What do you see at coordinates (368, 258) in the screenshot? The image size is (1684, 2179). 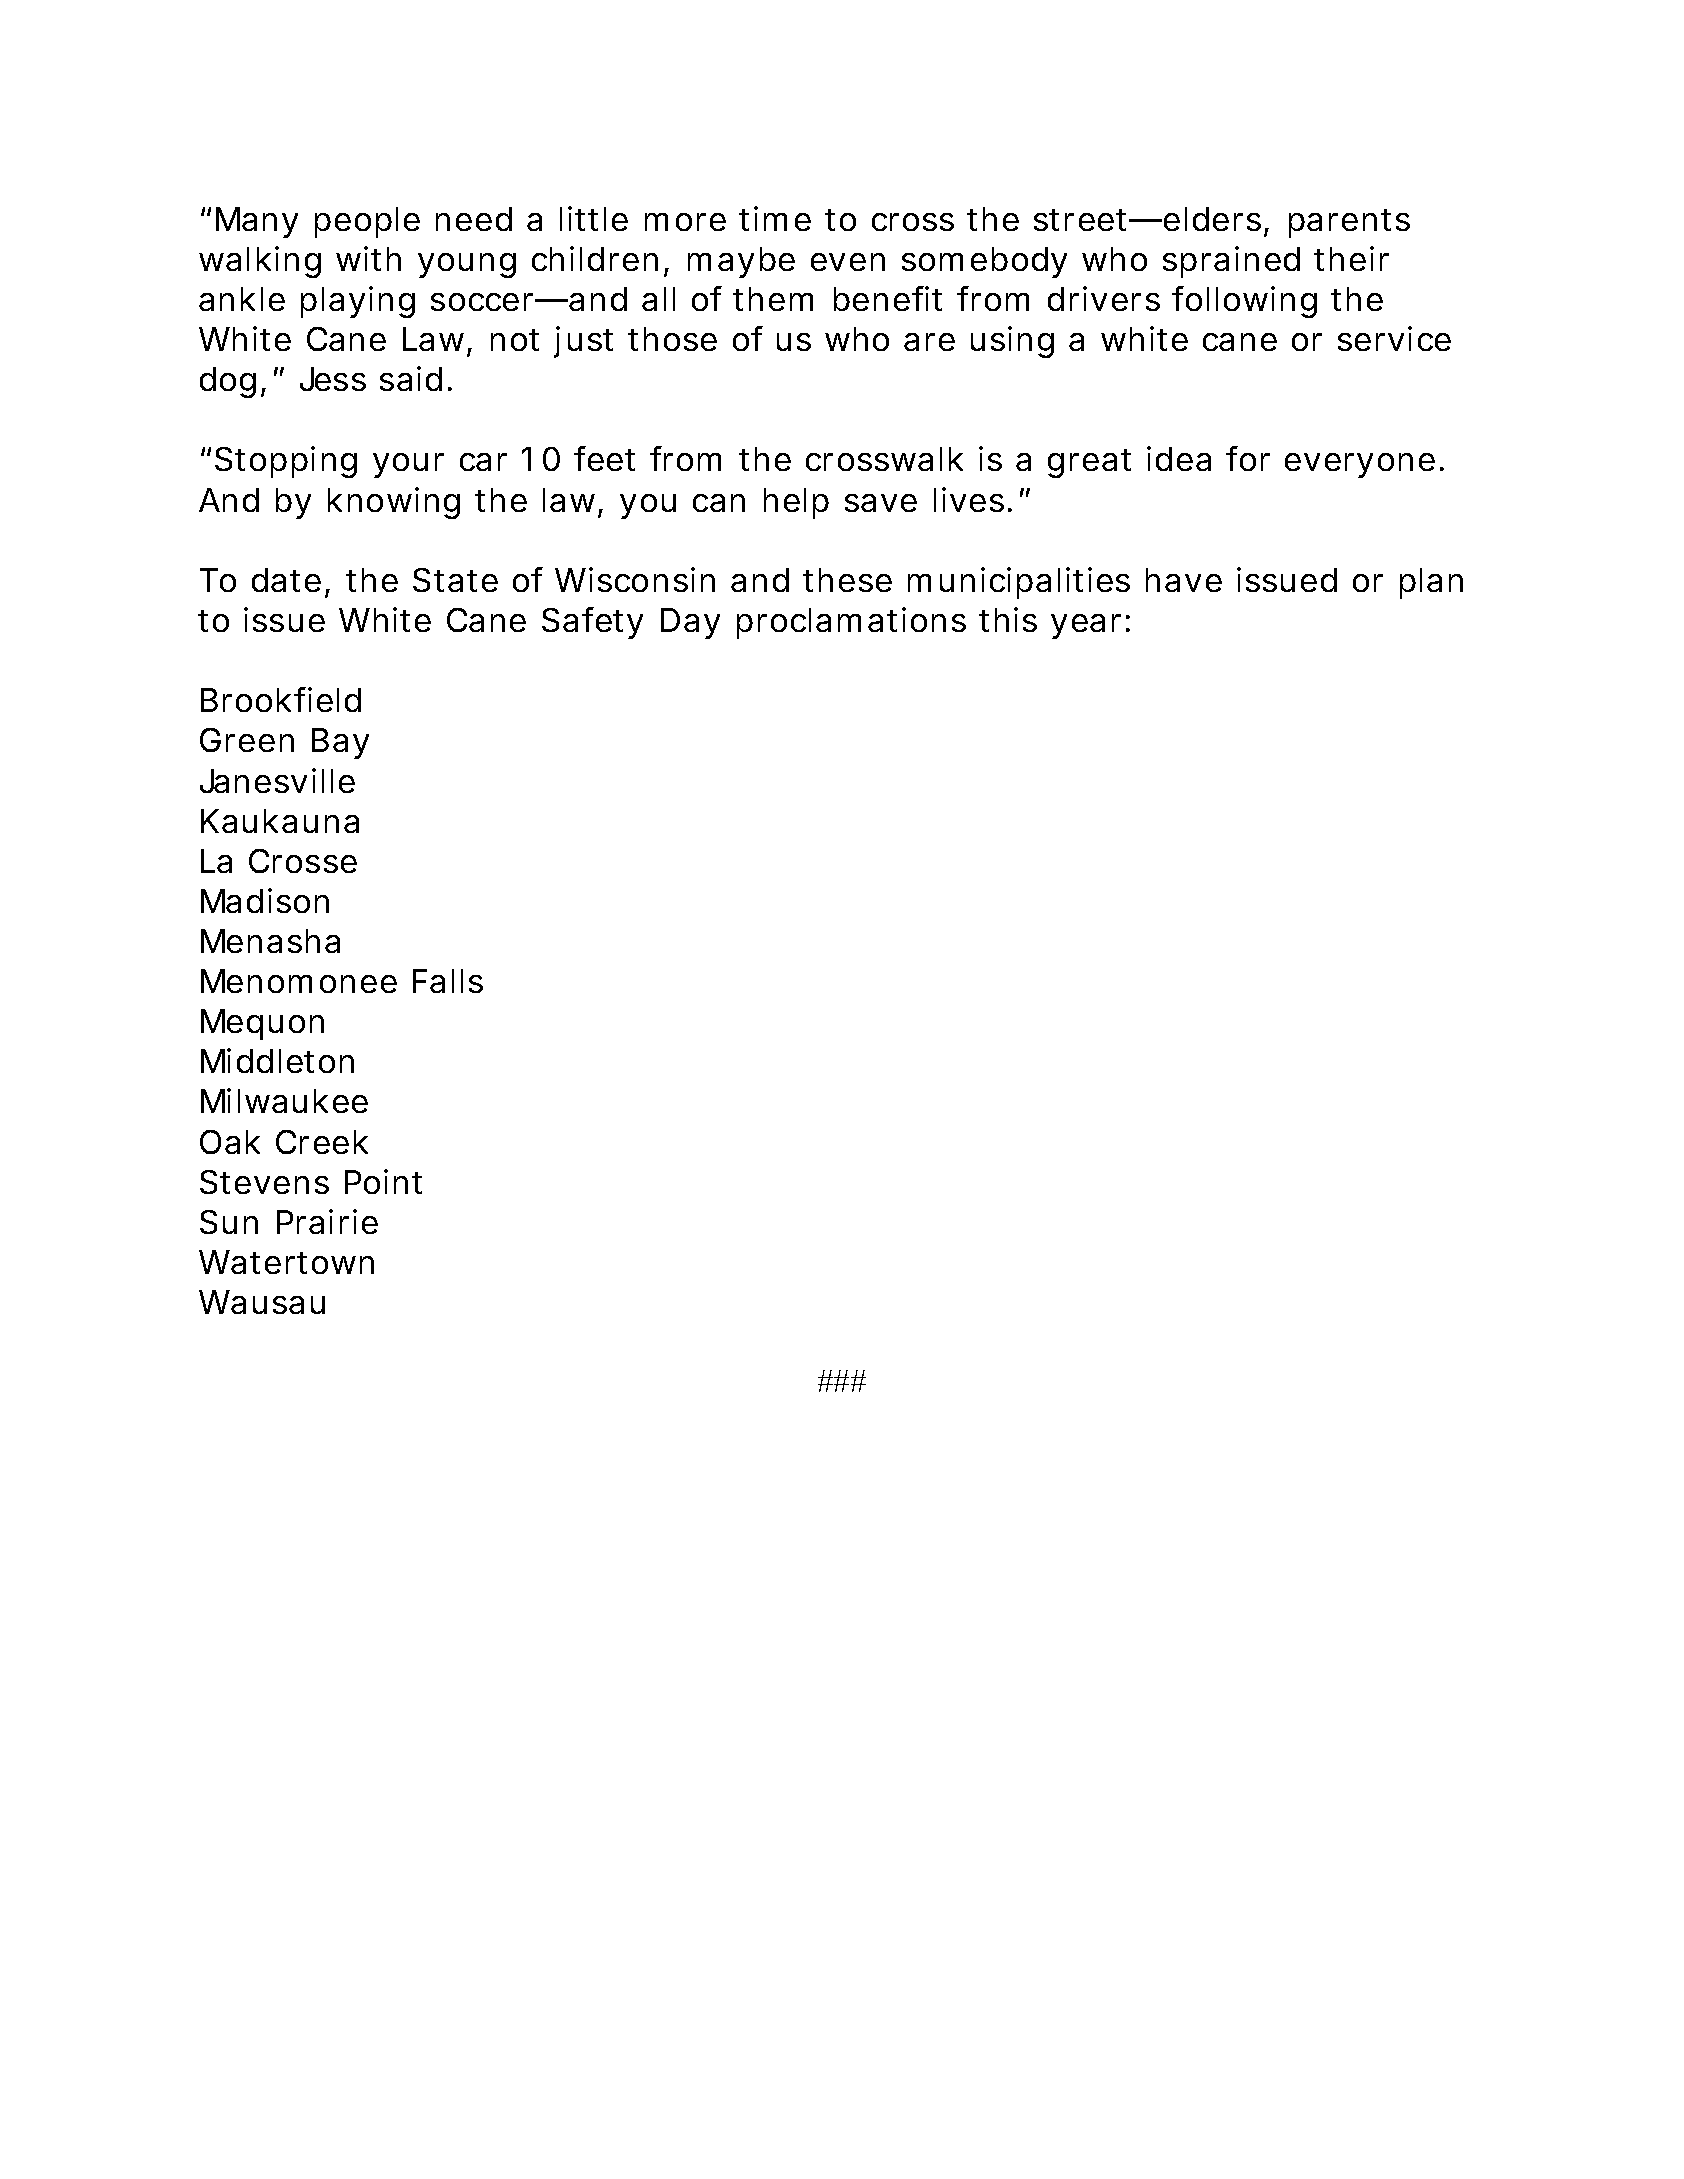 I see `with` at bounding box center [368, 258].
